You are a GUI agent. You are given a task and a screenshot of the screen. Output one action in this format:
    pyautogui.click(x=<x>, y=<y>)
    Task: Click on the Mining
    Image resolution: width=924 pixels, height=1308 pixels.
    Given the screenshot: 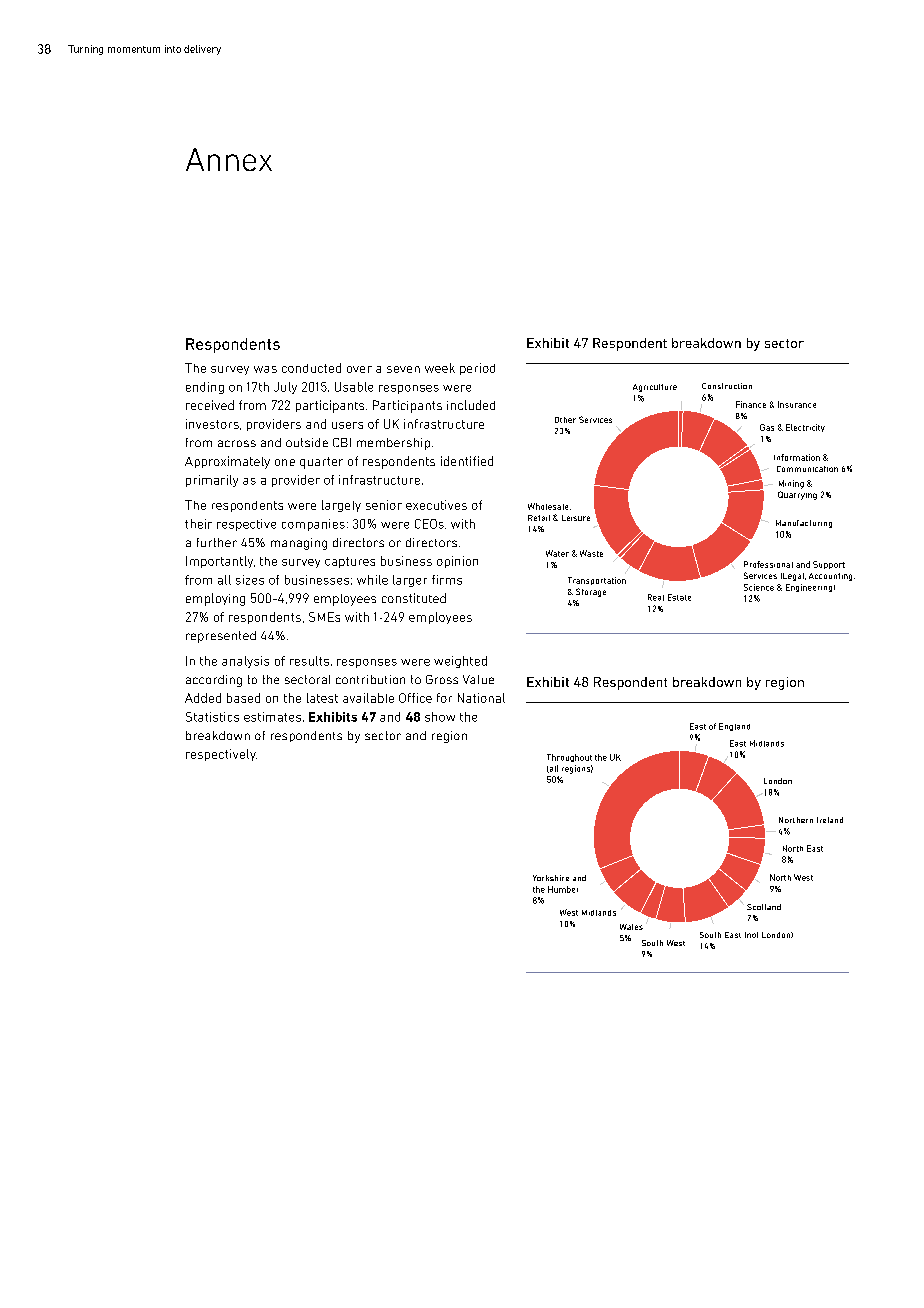 What is the action you would take?
    pyautogui.click(x=791, y=484)
